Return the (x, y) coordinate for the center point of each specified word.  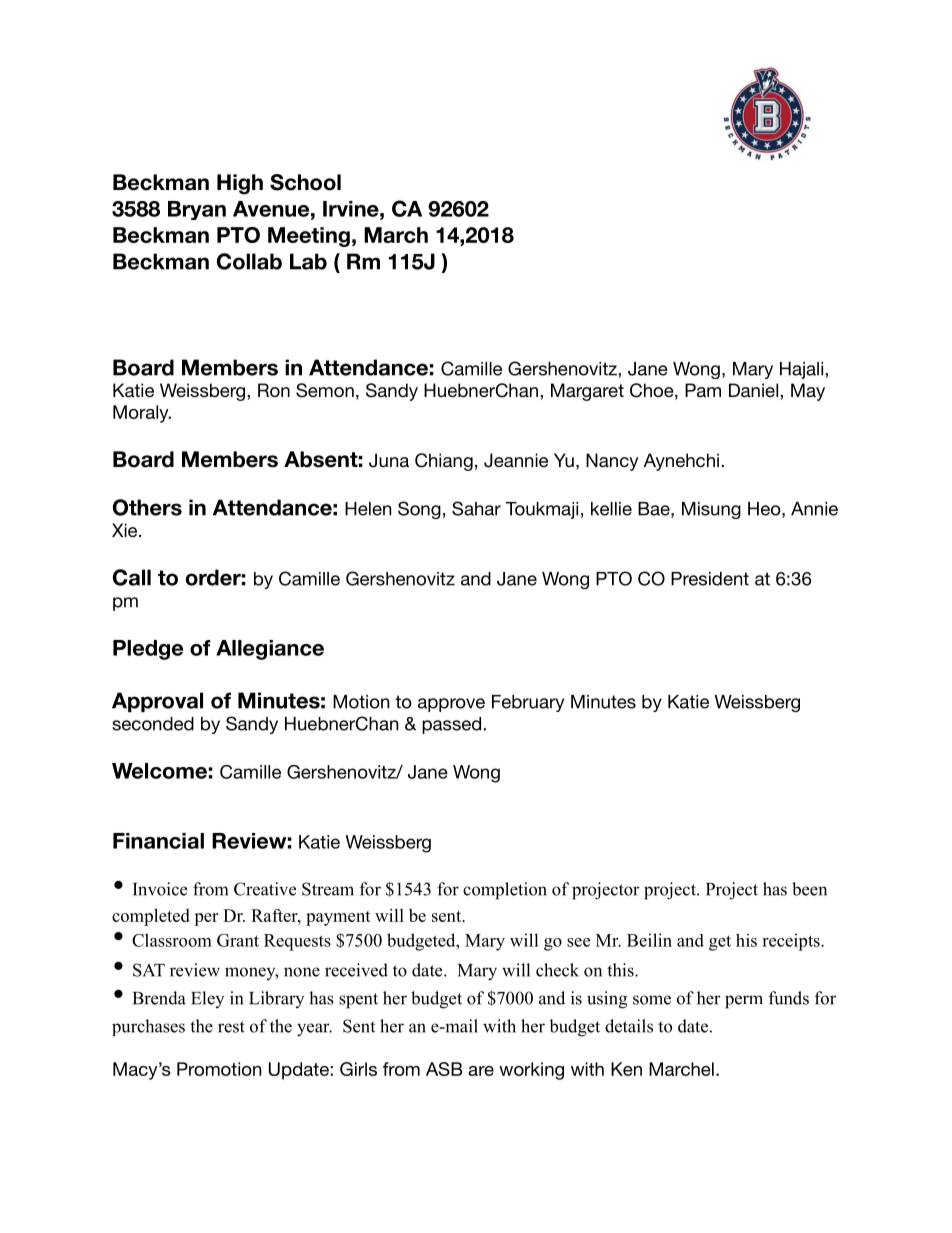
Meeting (309, 237)
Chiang (444, 462)
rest (231, 1027)
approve (451, 705)
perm (744, 1002)
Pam (703, 390)
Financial (158, 841)
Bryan (197, 210)
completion (505, 891)
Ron (274, 390)
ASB (444, 1069)
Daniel (753, 390)
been (809, 889)
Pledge (148, 650)
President (710, 579)
